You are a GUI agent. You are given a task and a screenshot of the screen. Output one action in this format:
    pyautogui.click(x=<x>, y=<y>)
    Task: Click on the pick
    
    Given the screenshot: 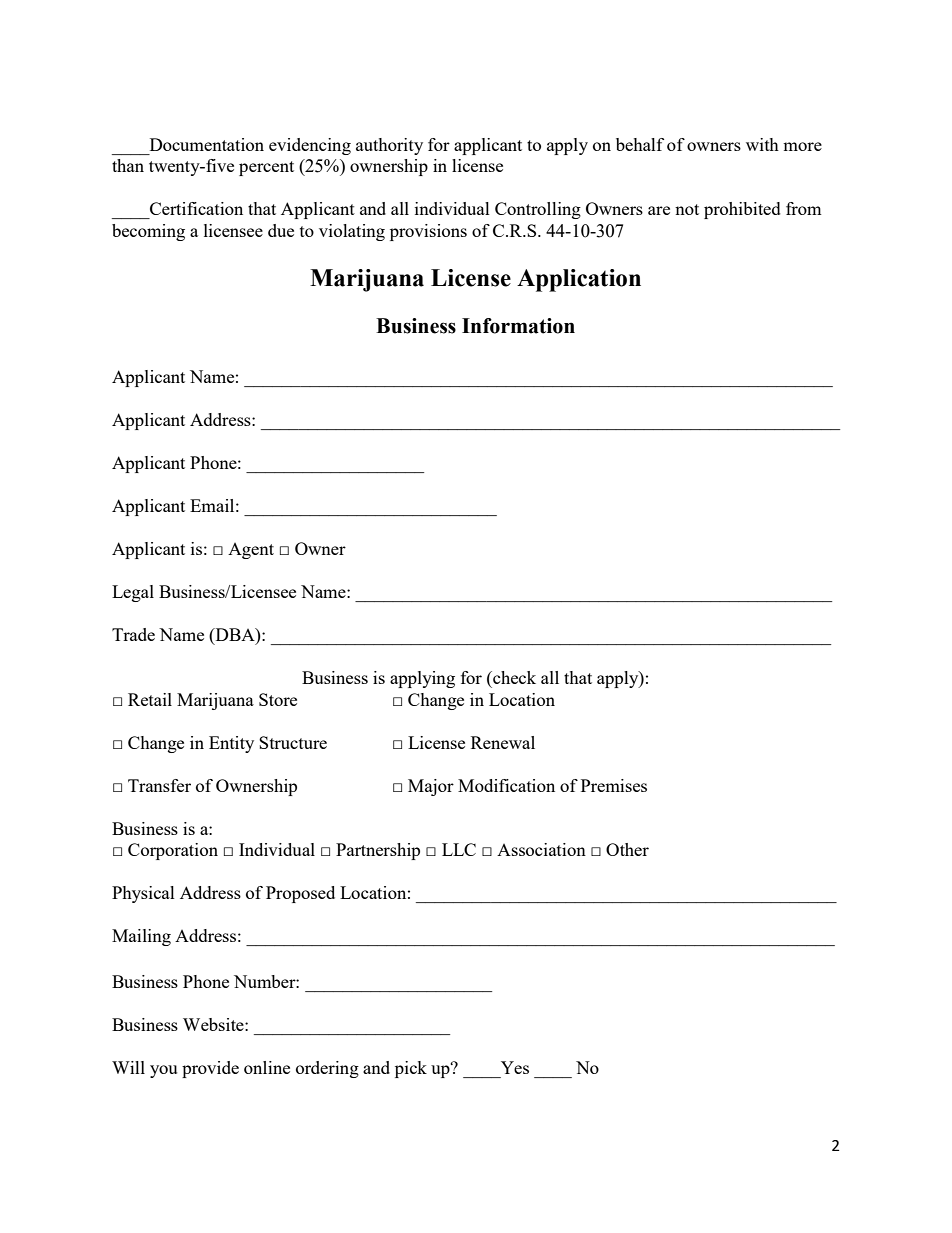 What is the action you would take?
    pyautogui.click(x=411, y=1069)
